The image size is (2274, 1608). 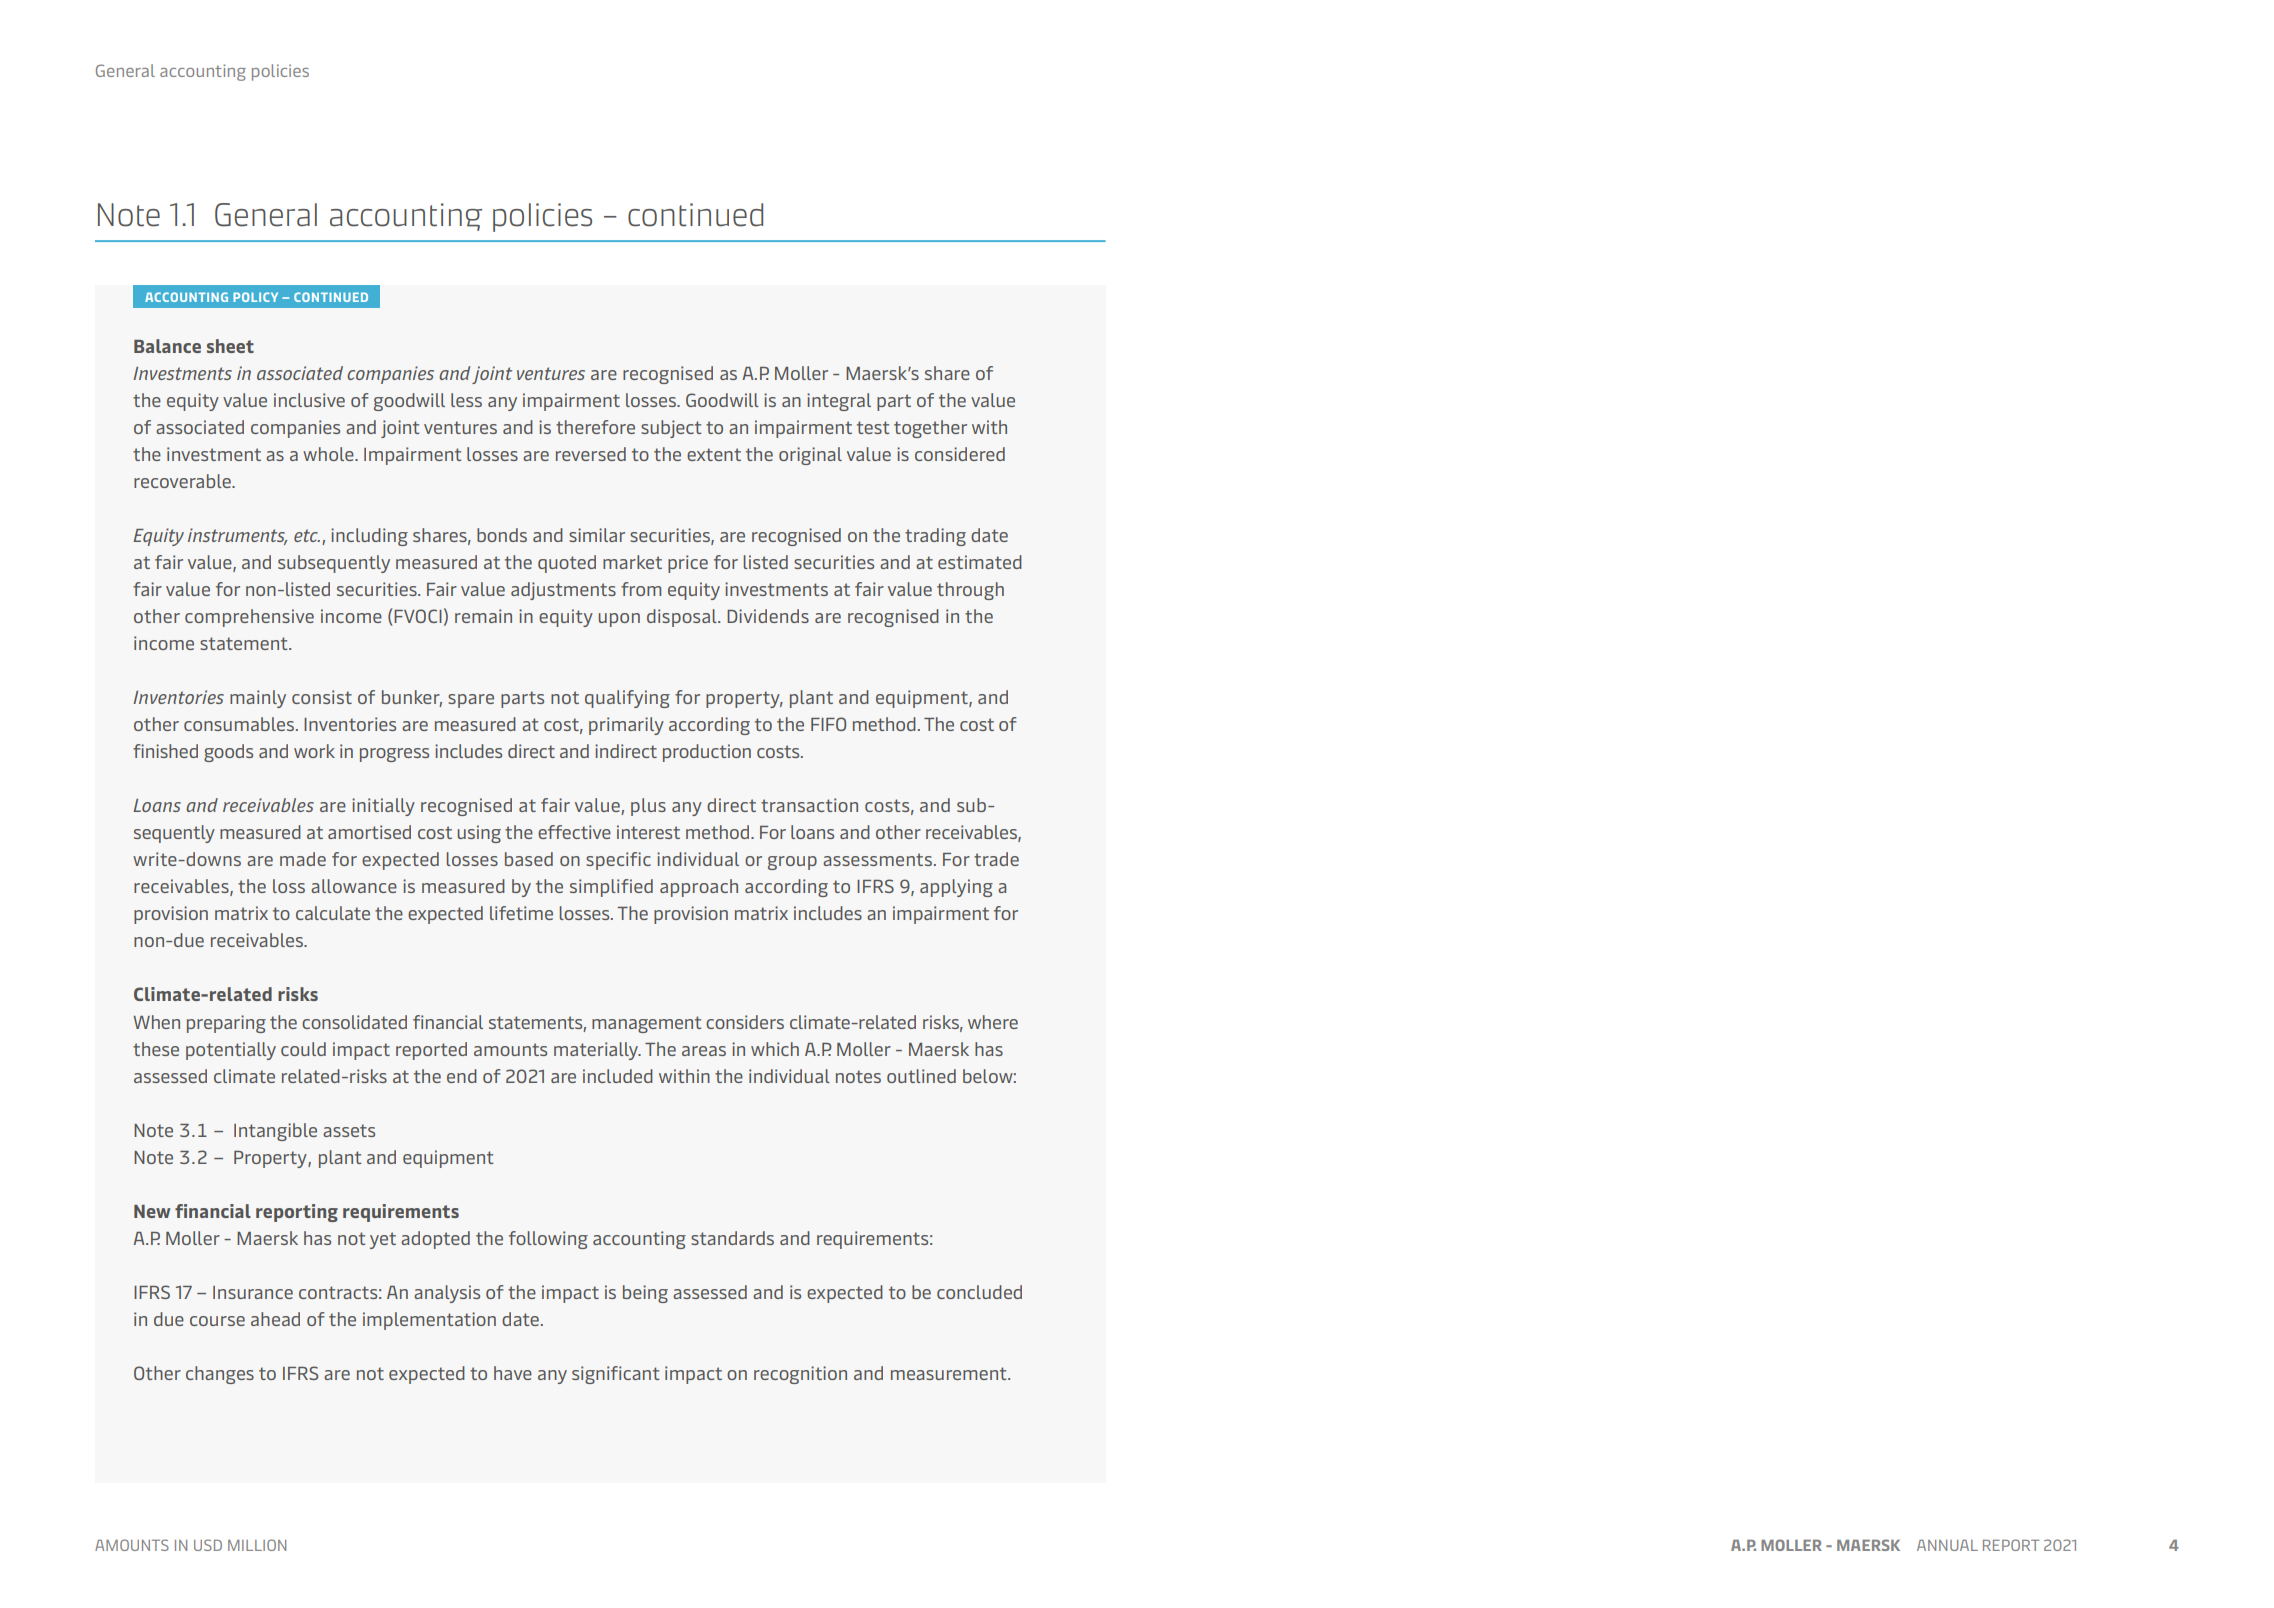 I want to click on integral, so click(x=839, y=402).
